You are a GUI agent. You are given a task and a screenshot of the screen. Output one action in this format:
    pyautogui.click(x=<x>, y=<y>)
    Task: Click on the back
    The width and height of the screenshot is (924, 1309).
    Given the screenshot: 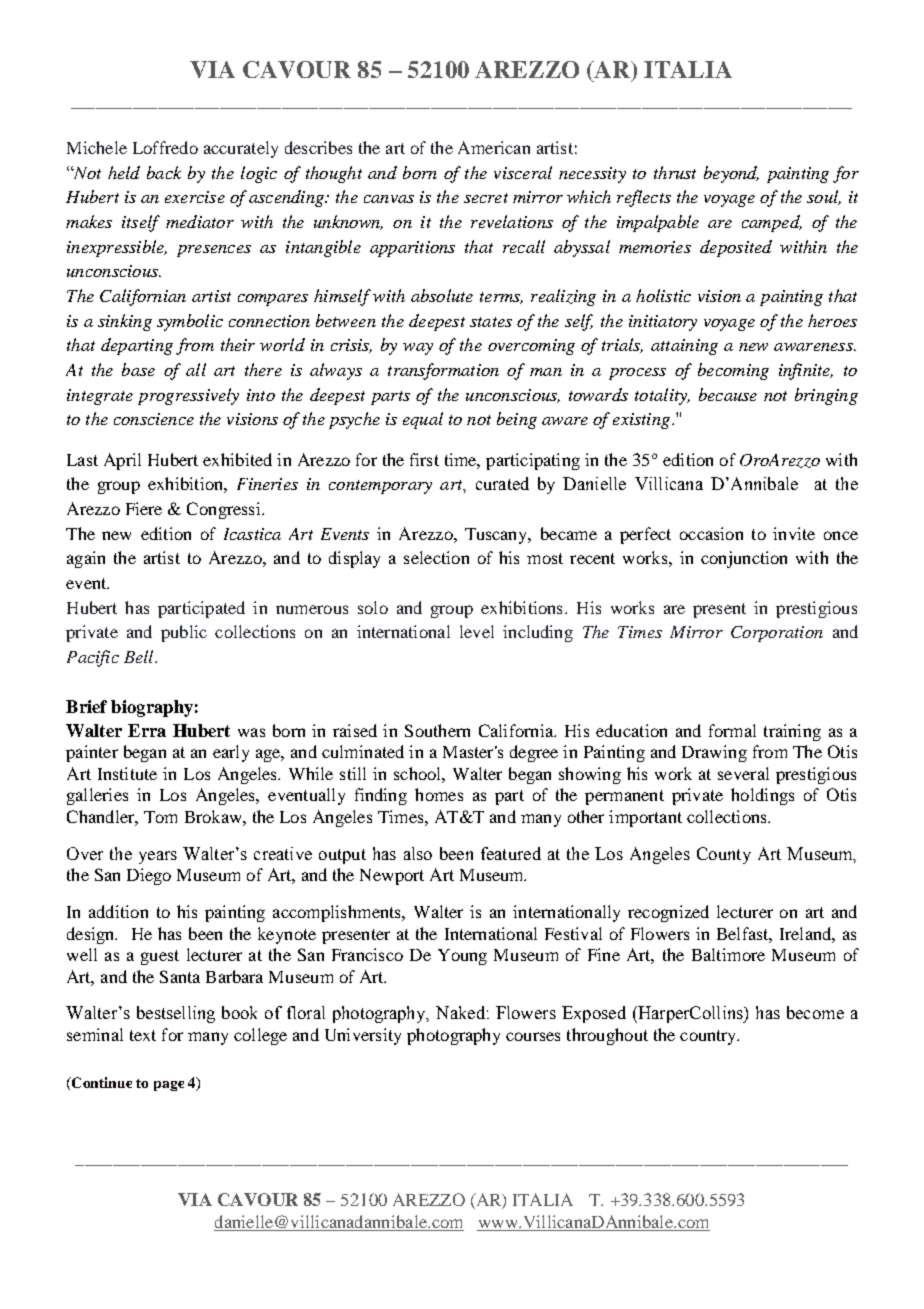 What is the action you would take?
    pyautogui.click(x=164, y=172)
